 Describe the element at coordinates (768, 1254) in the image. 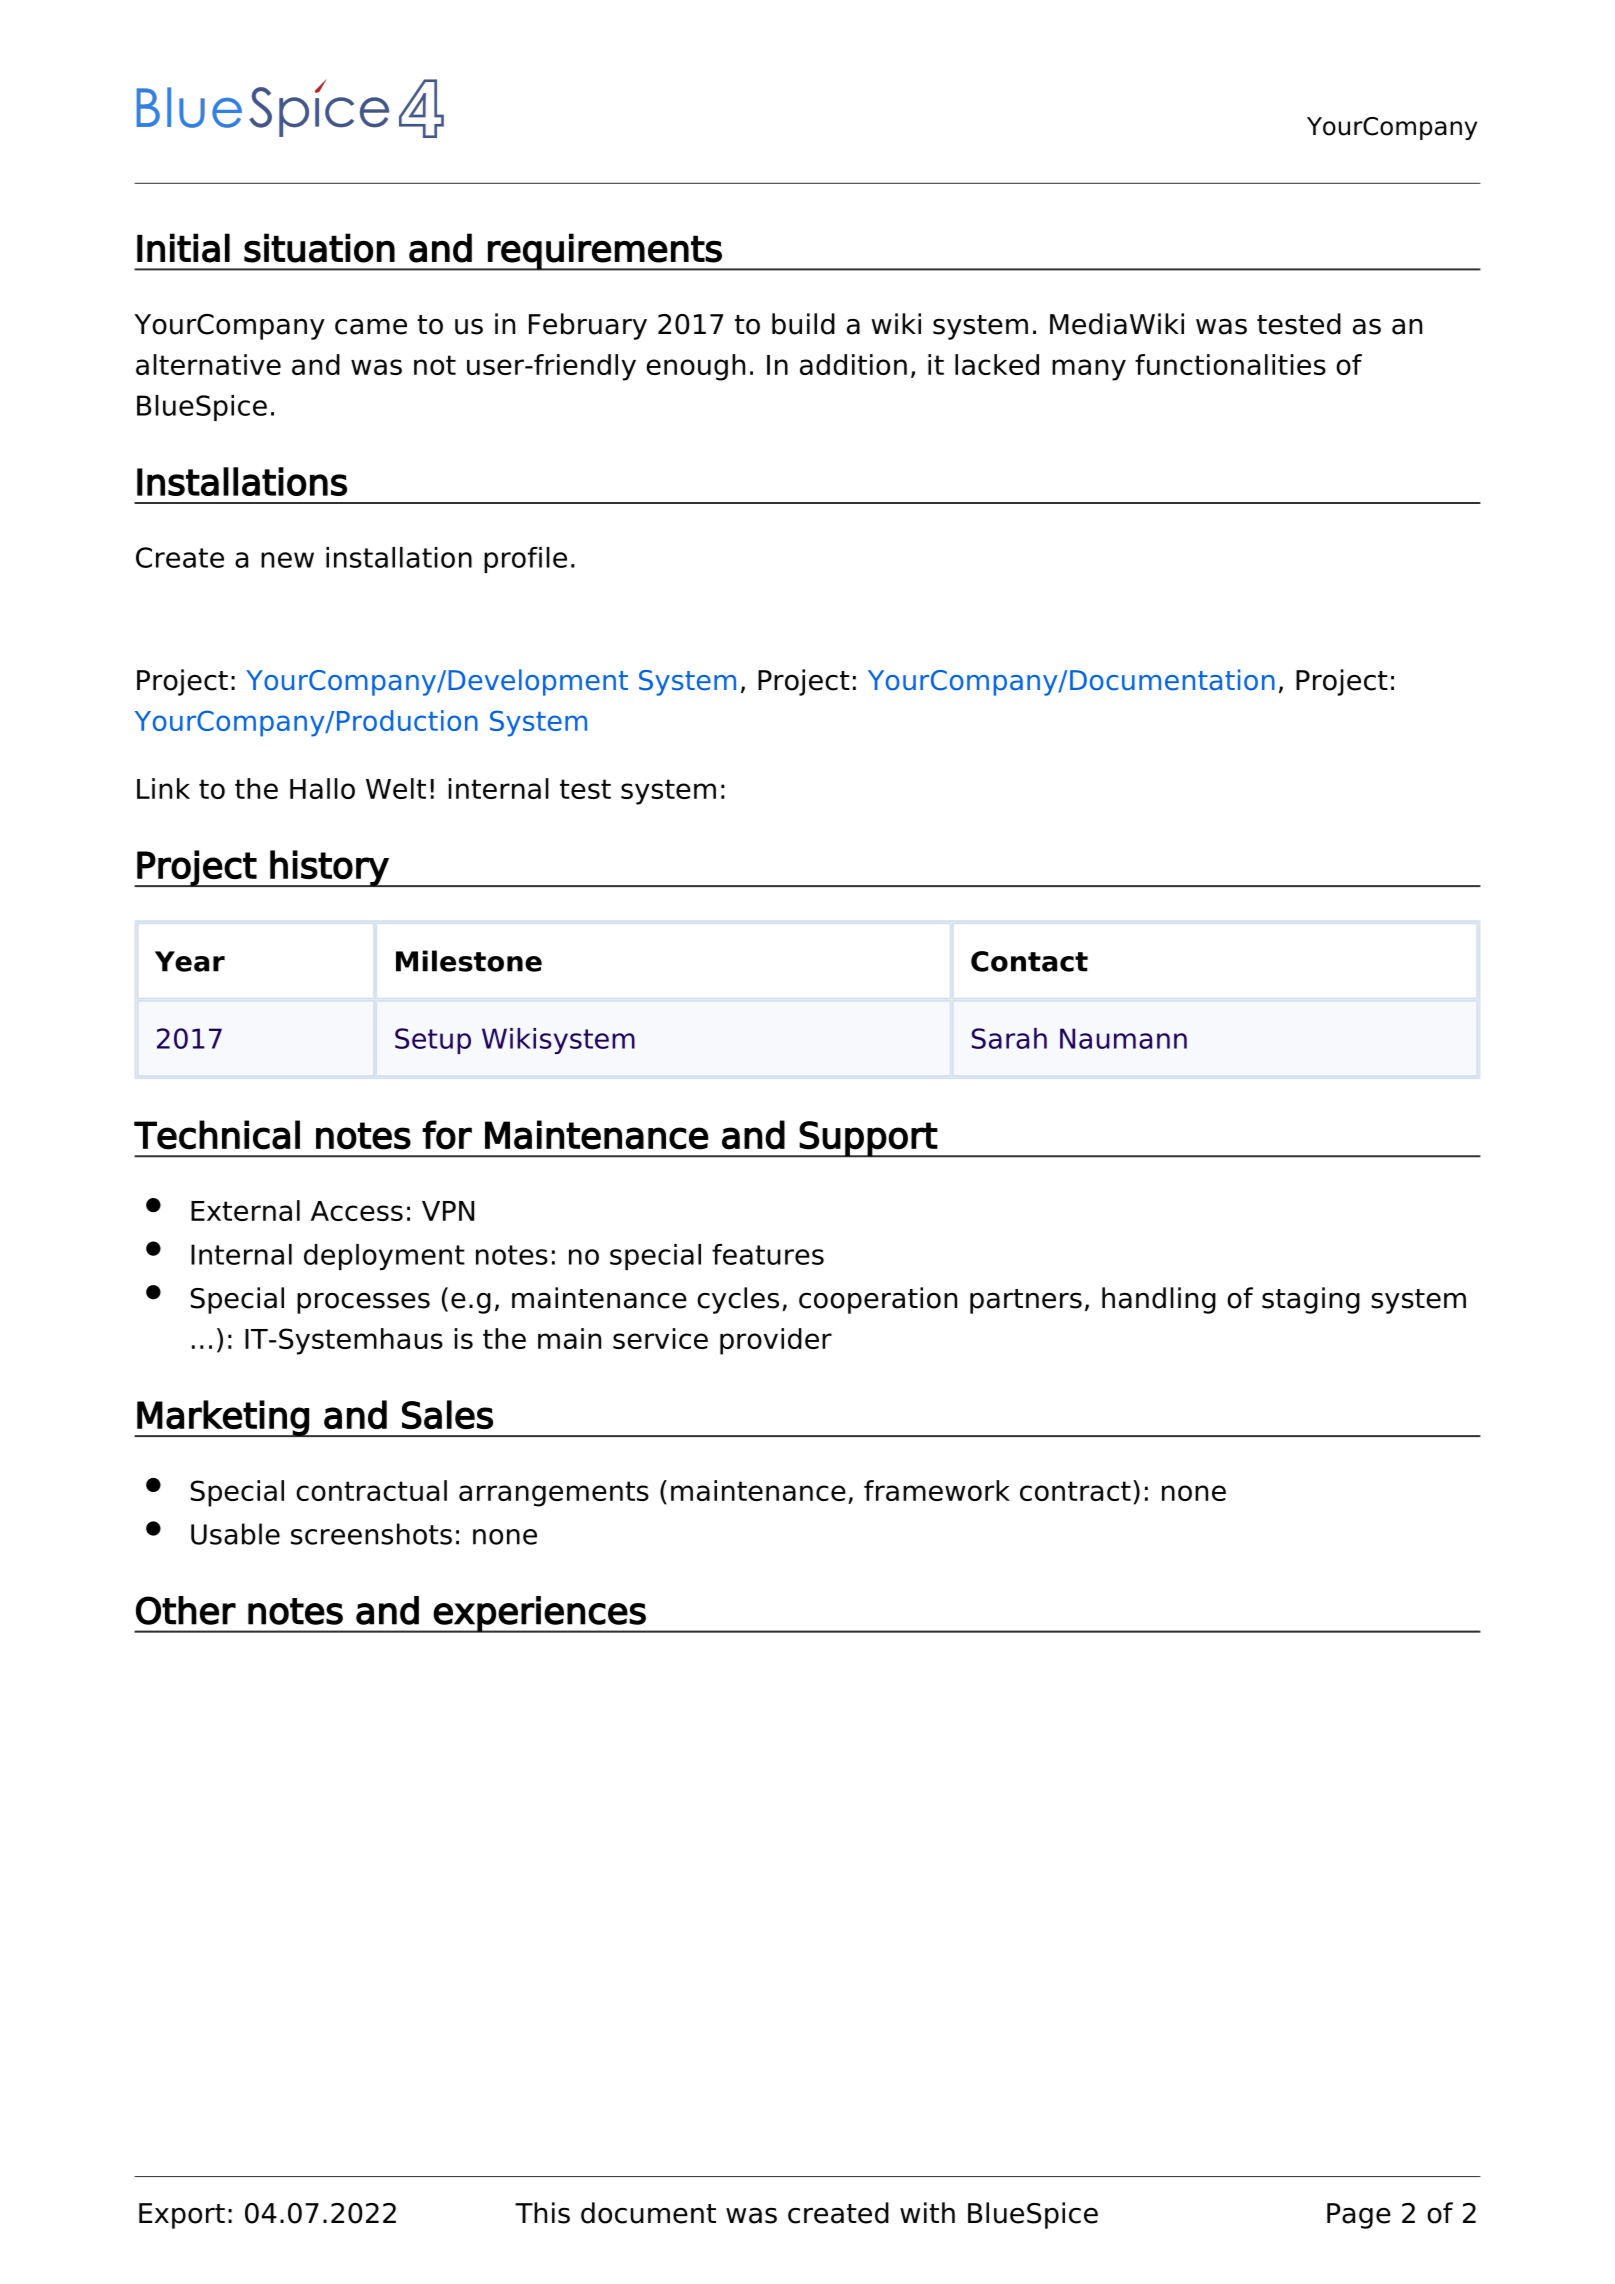

I see `features` at that location.
